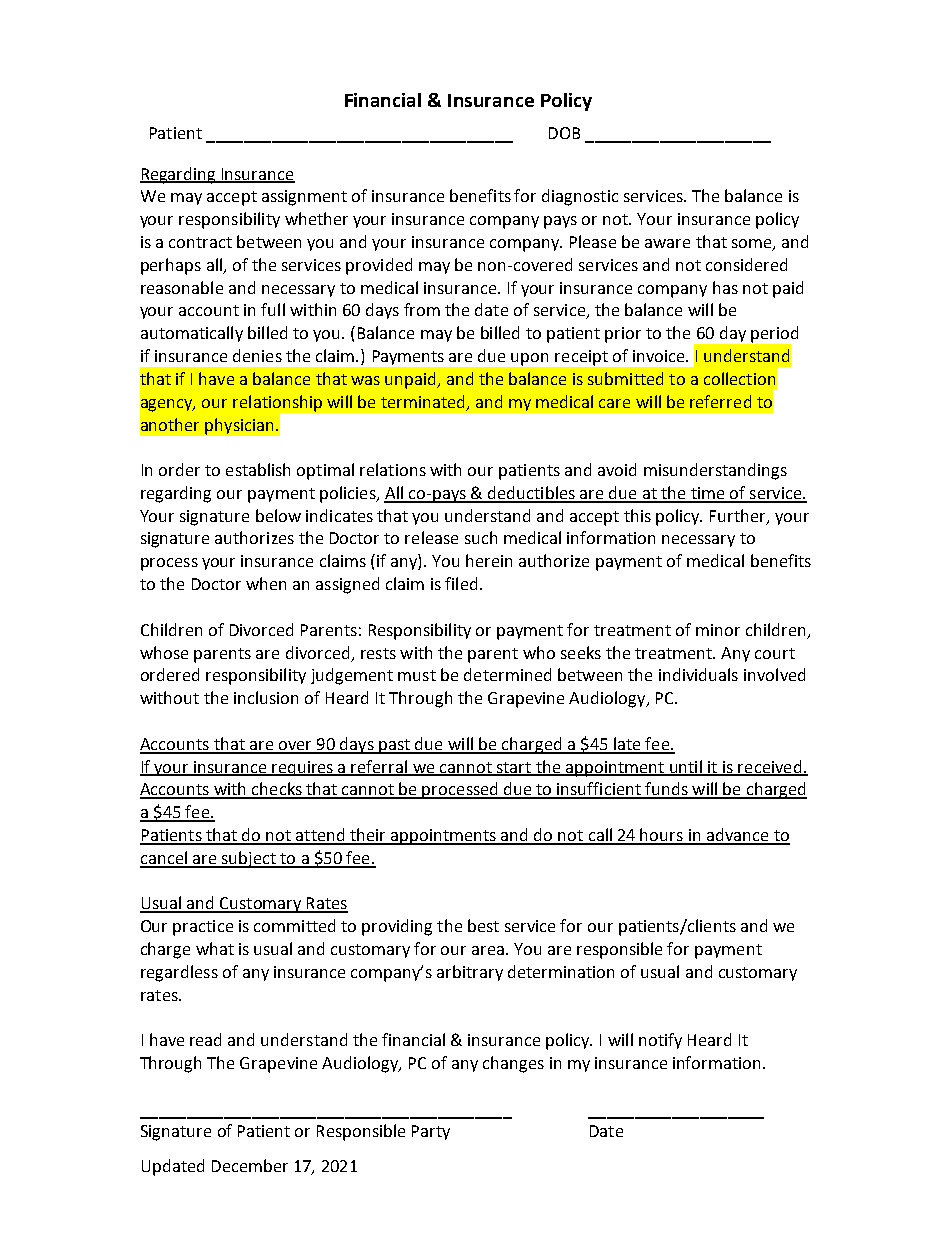 Image resolution: width=952 pixels, height=1233 pixels. What do you see at coordinates (266, 697) in the image?
I see `inclusion` at bounding box center [266, 697].
